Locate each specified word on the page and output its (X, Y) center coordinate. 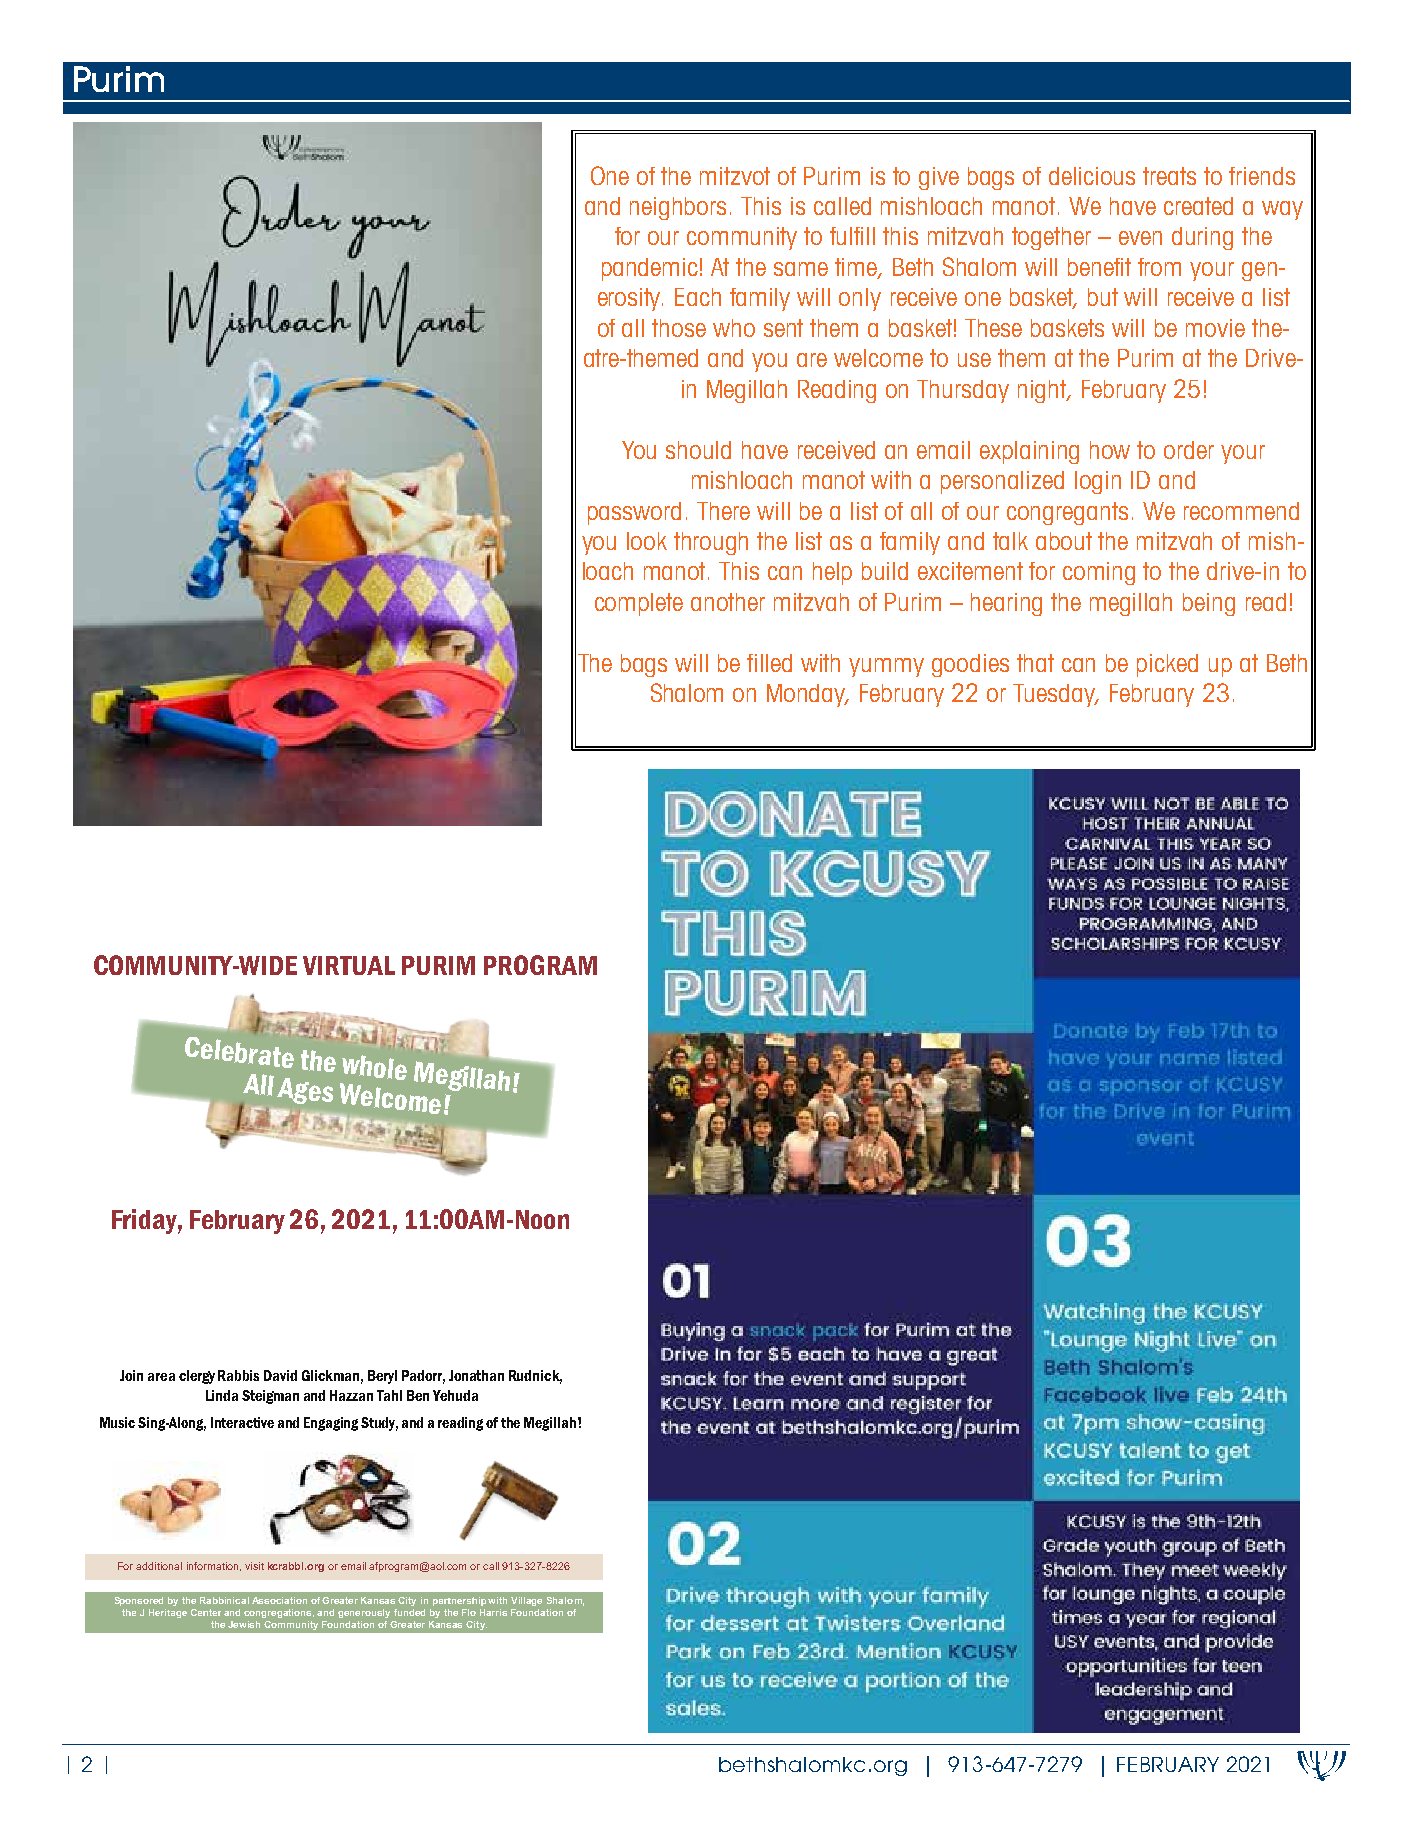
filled (769, 663)
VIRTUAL (349, 965)
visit (254, 1566)
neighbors (678, 208)
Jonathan (476, 1375)
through (711, 543)
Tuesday (1055, 695)
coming (1099, 573)
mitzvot (735, 176)
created (1198, 206)
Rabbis (238, 1375)
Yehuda (455, 1395)
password (634, 513)
